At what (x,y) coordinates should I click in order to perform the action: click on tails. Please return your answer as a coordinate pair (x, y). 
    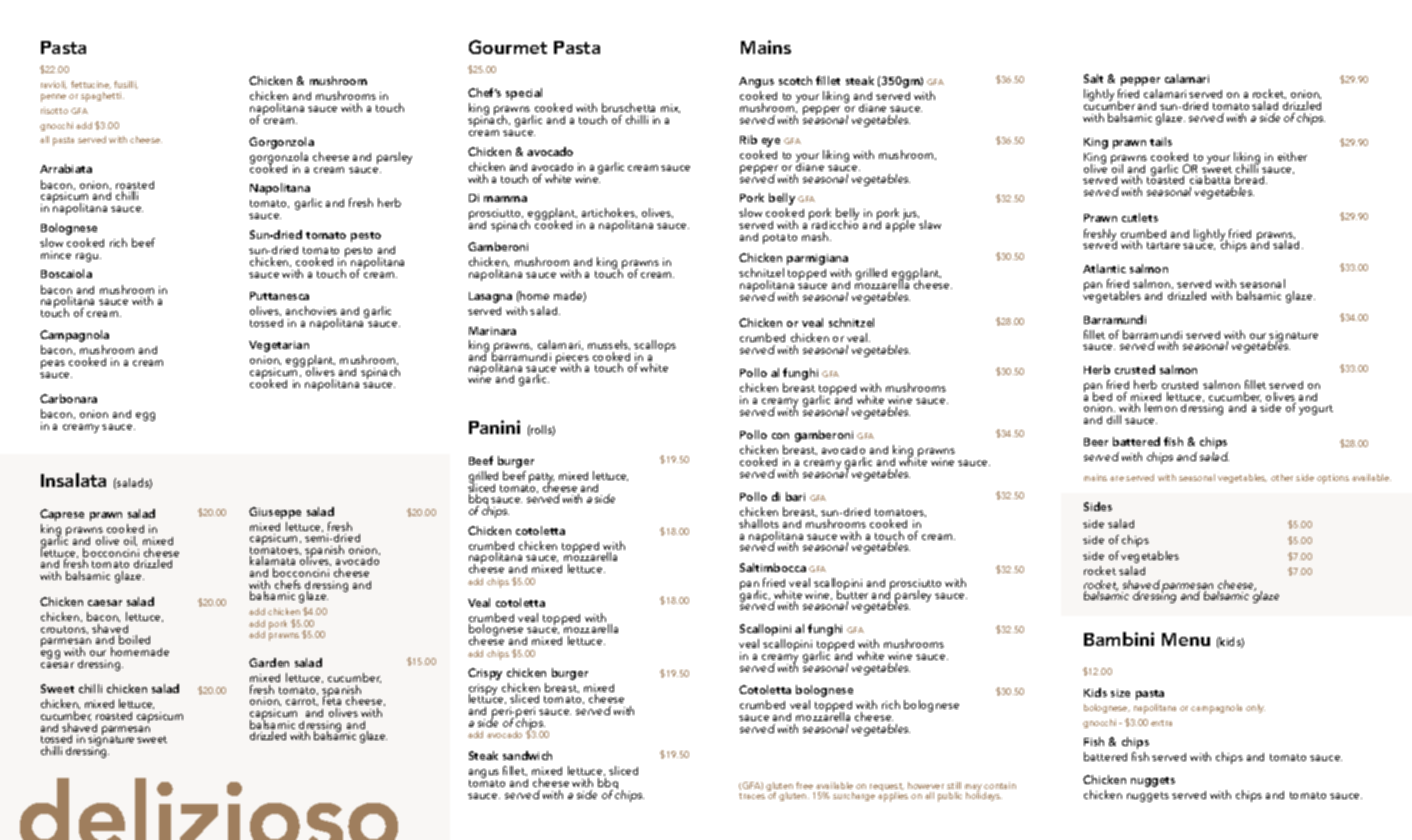
    Looking at the image, I should click on (1161, 141).
